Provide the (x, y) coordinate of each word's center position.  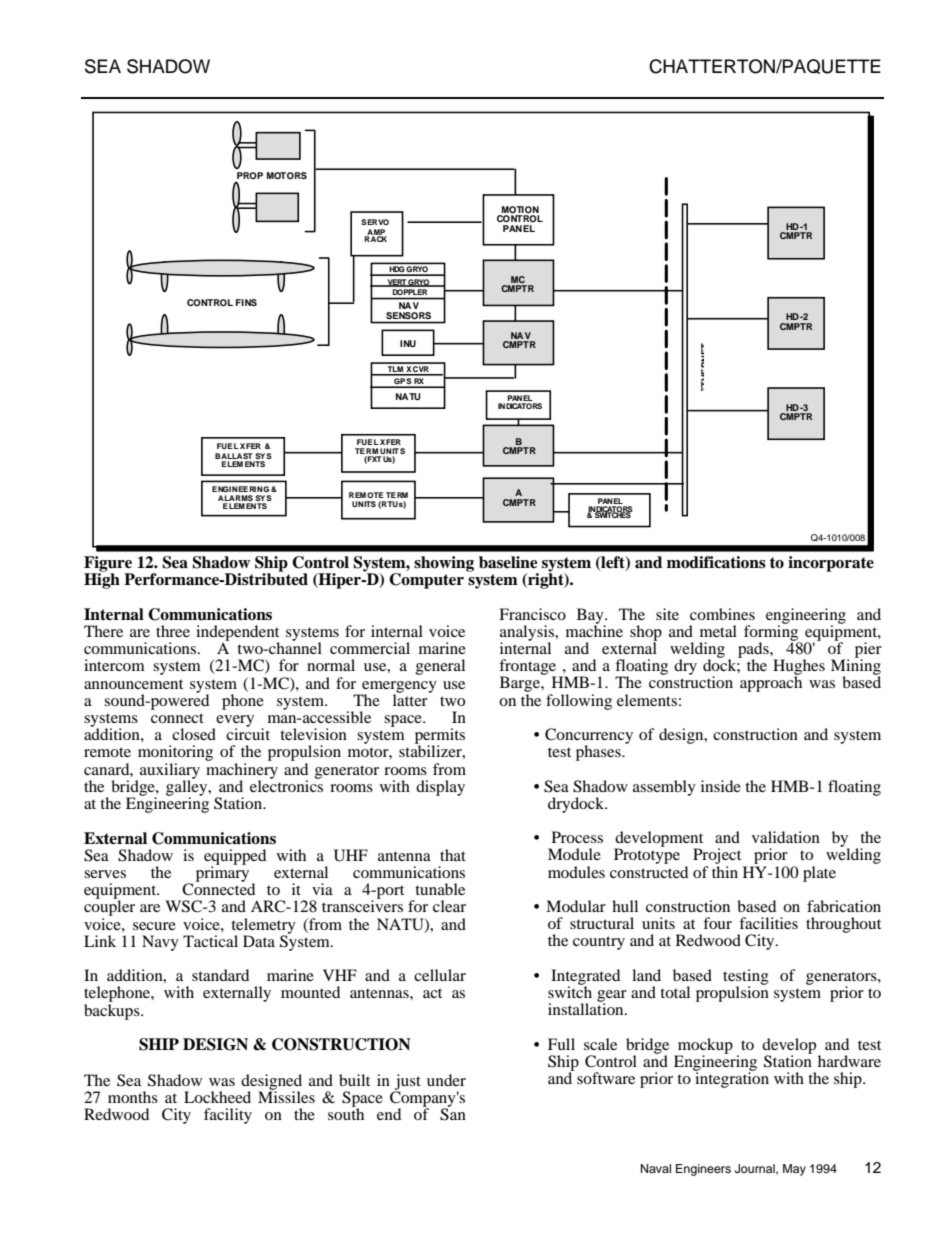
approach (771, 683)
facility (228, 1116)
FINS (246, 302)
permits (440, 737)
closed (194, 734)
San (453, 1113)
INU (408, 343)
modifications (716, 562)
